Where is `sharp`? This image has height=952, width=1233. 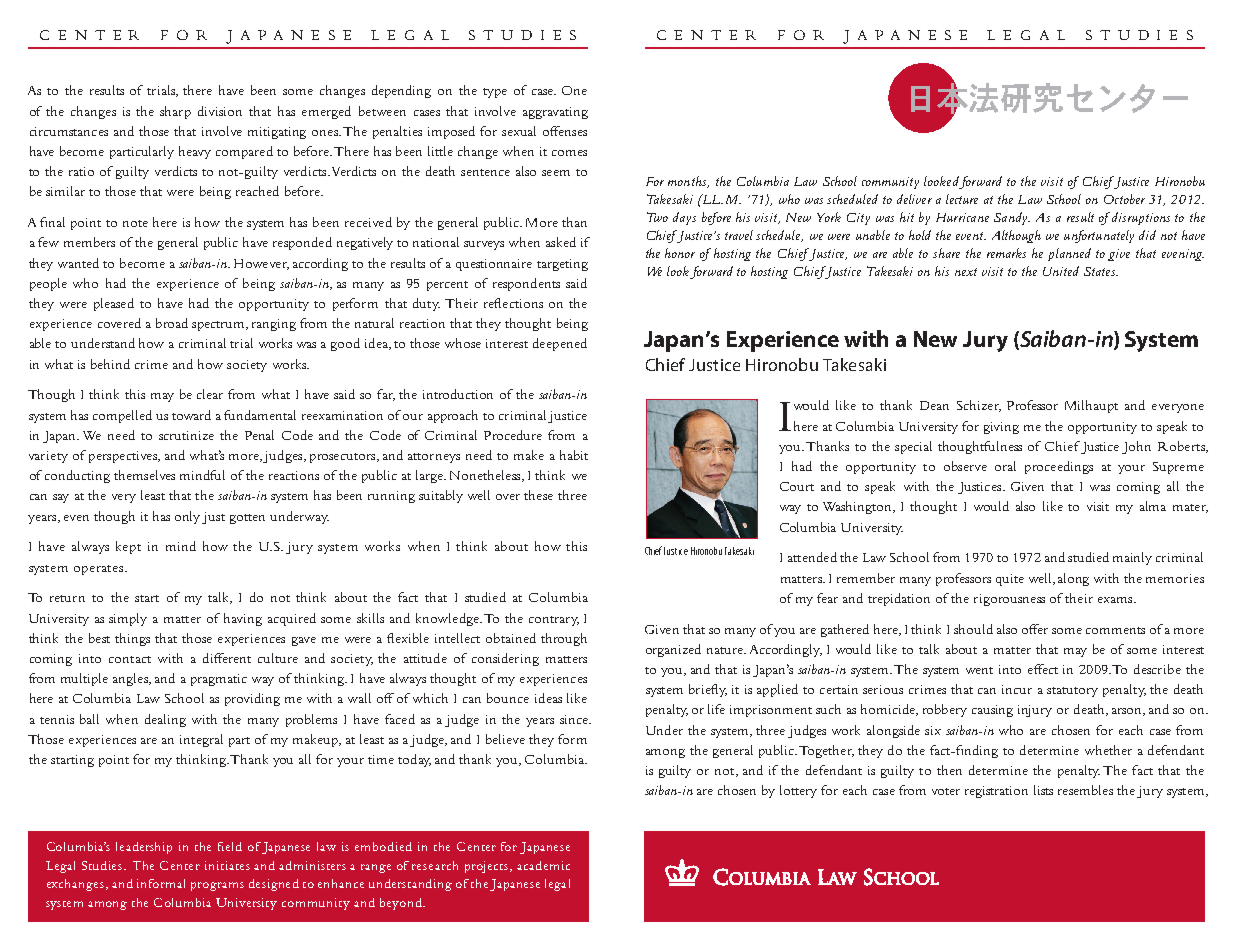
sharp is located at coordinates (175, 112).
